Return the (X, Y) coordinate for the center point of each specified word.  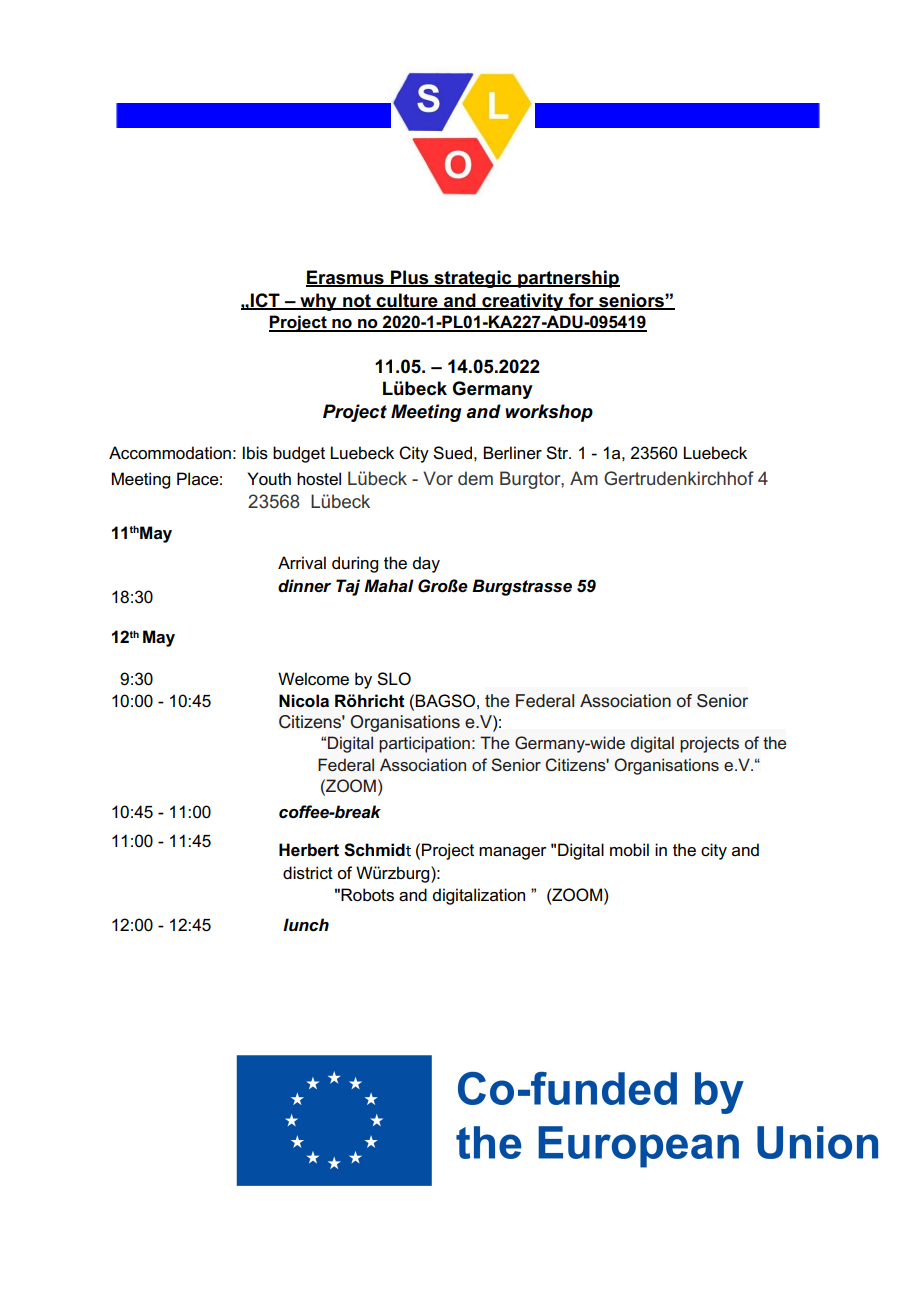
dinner (304, 586)
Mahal (389, 585)
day (426, 564)
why (318, 302)
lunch (306, 925)
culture (407, 301)
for (581, 301)
